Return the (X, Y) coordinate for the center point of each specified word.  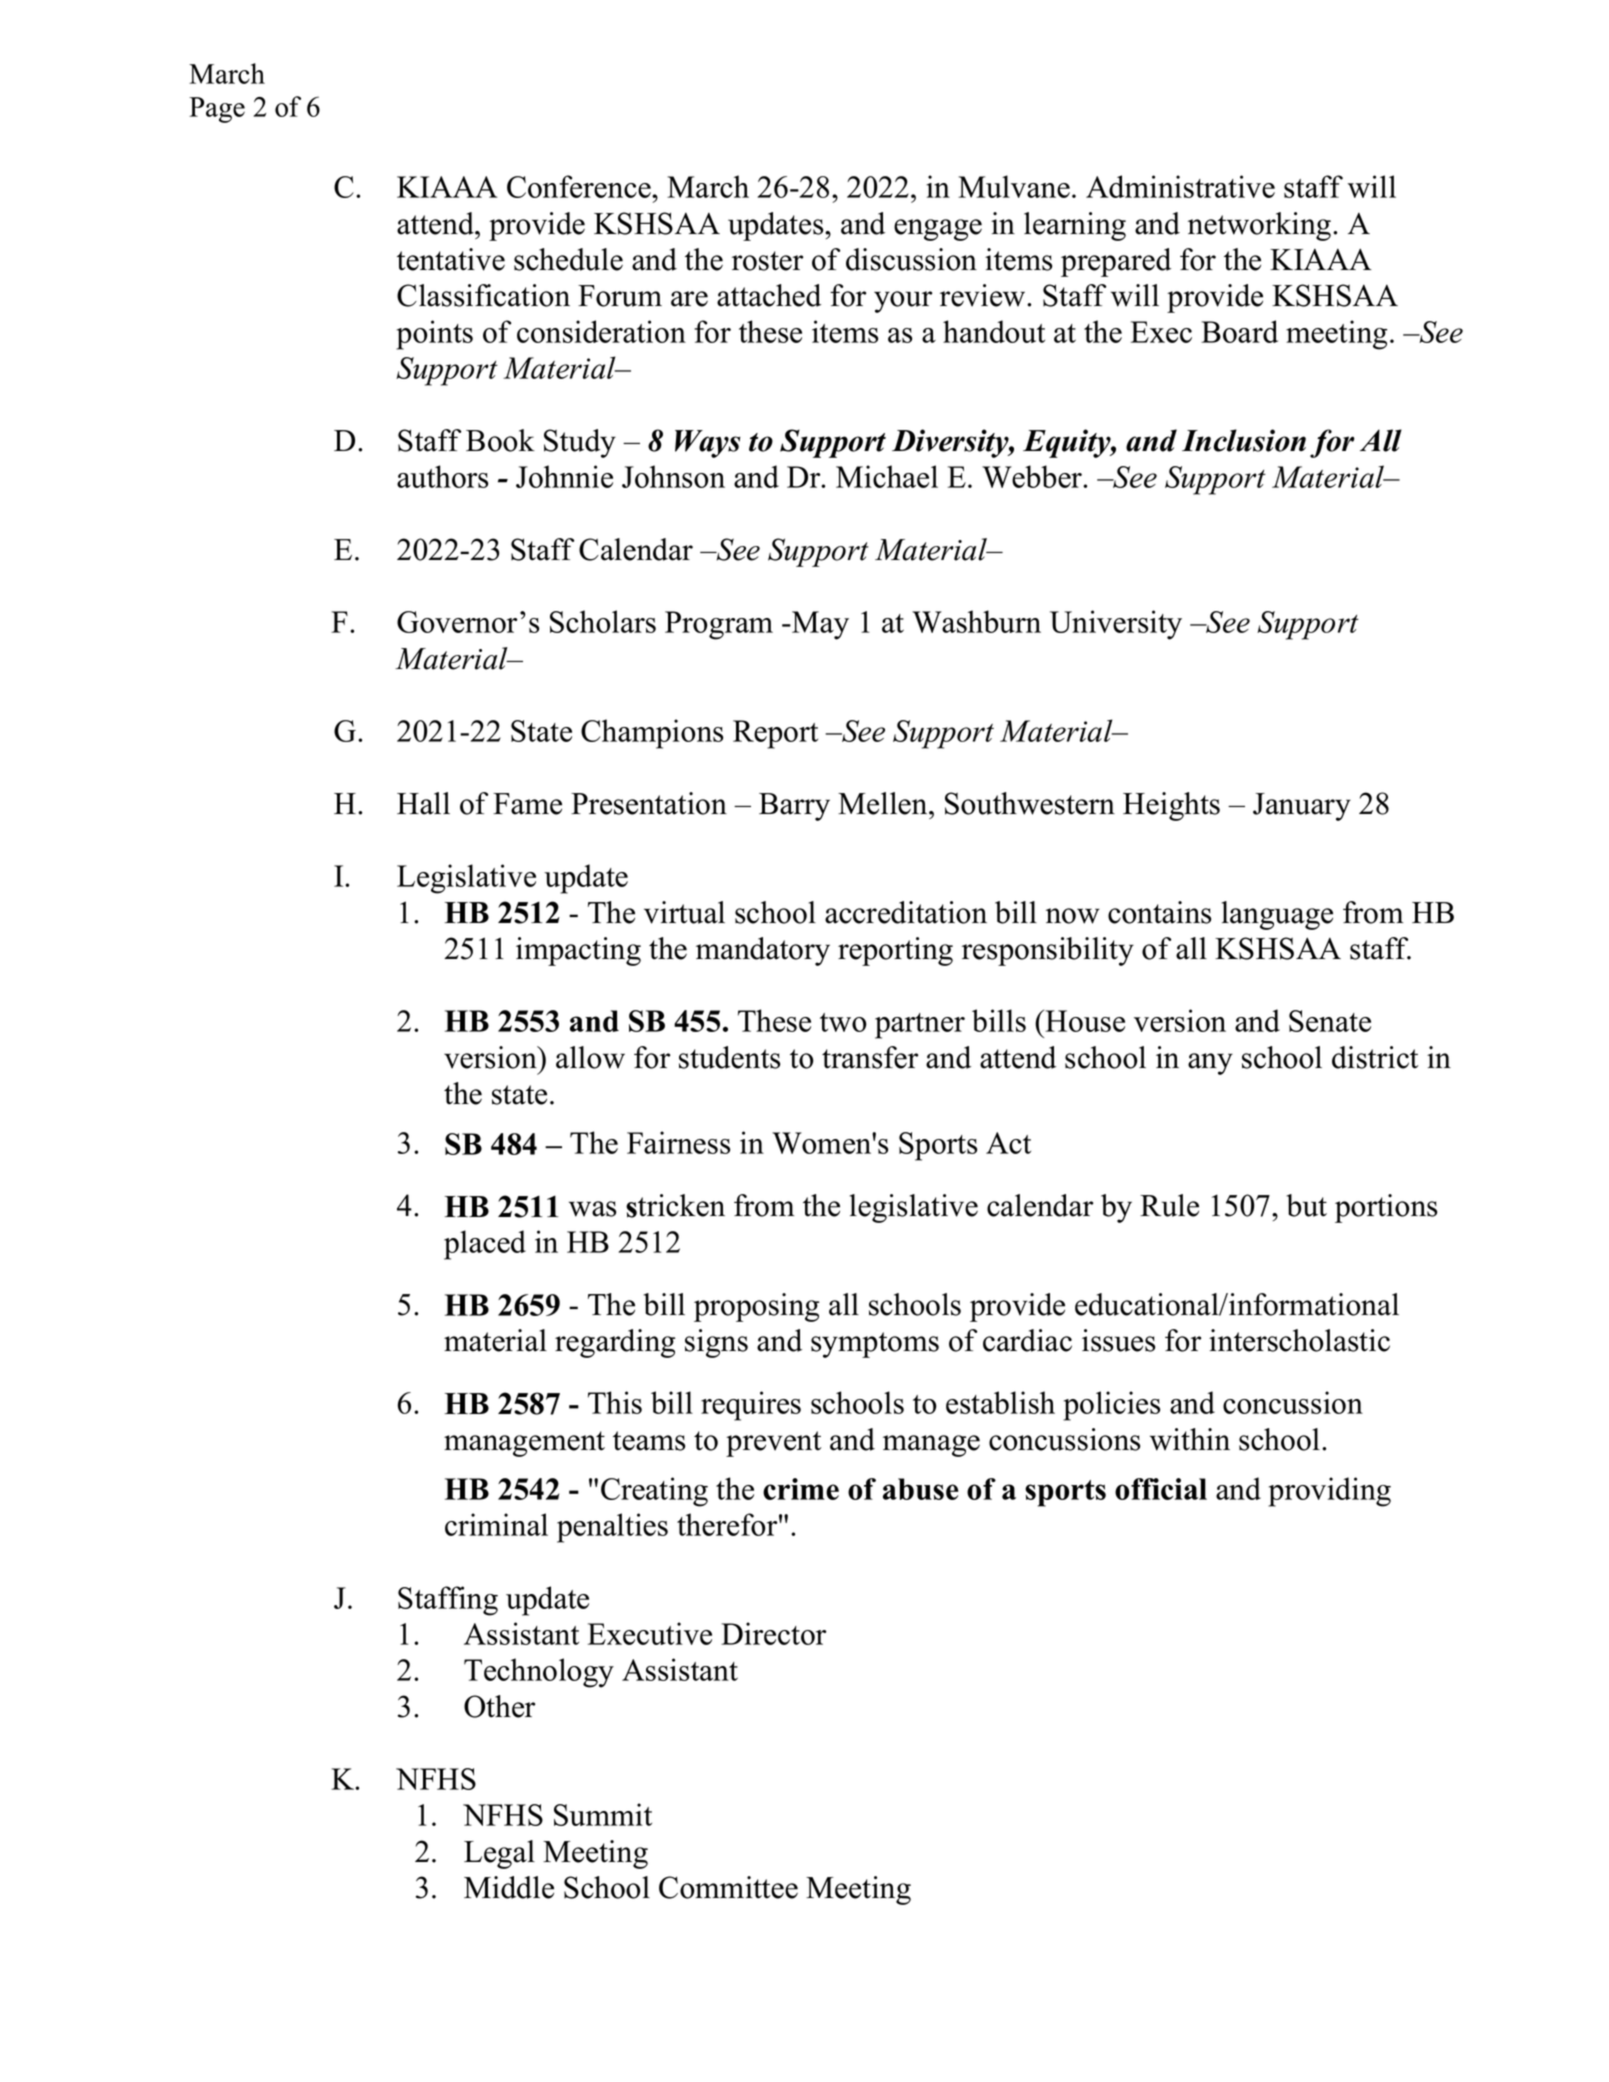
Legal (499, 1854)
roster (767, 261)
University (1116, 625)
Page (217, 110)
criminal (496, 1524)
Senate (1330, 1021)
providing (1329, 1492)
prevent (773, 1444)
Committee (728, 1887)
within (1190, 1439)
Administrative (1180, 186)
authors (442, 476)
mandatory (763, 951)
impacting (578, 951)
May (819, 625)
